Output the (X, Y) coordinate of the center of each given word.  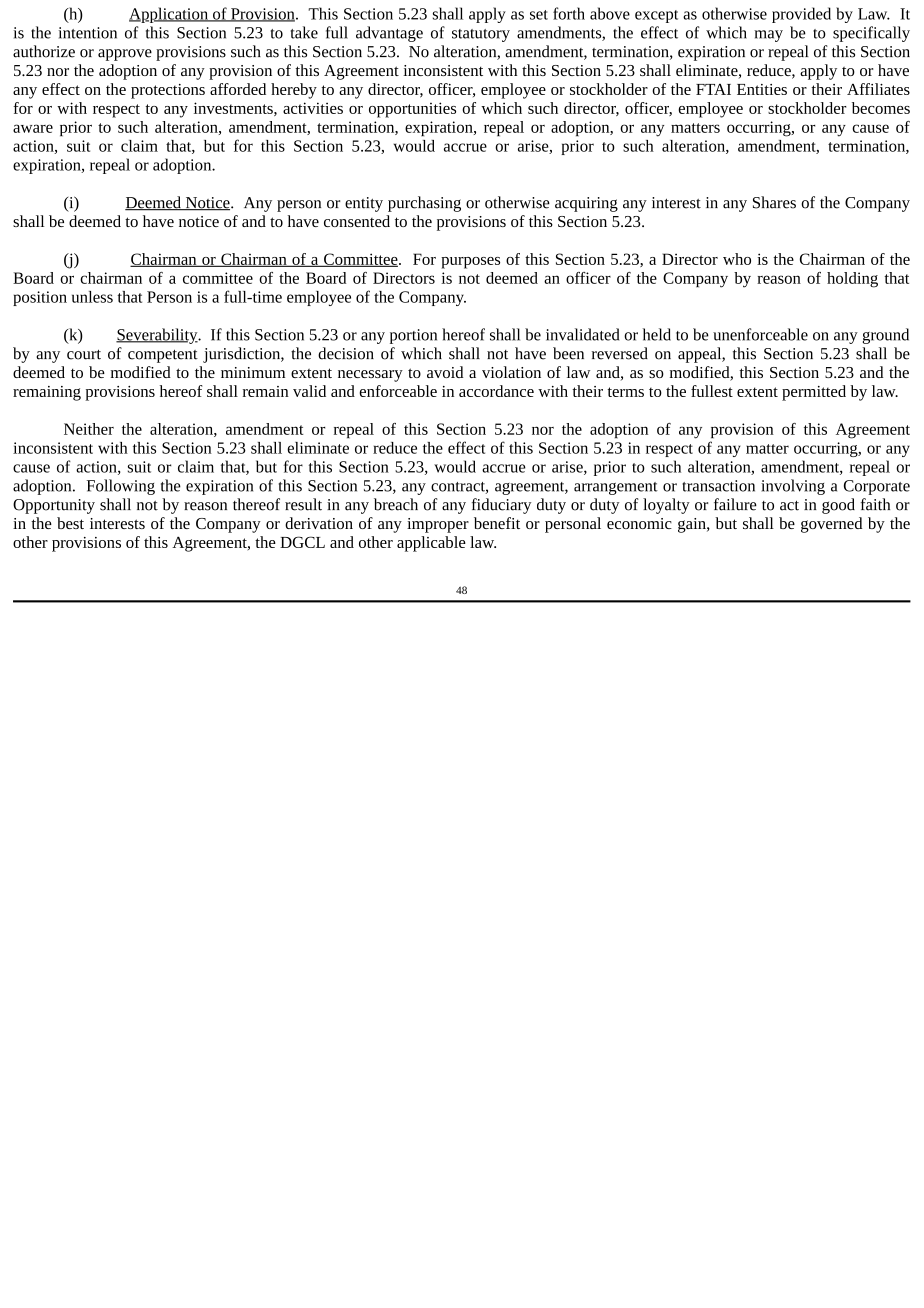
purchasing (424, 204)
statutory (481, 35)
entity (364, 204)
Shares (774, 202)
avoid (445, 372)
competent (163, 356)
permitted (814, 393)
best (70, 523)
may (768, 36)
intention (88, 33)
